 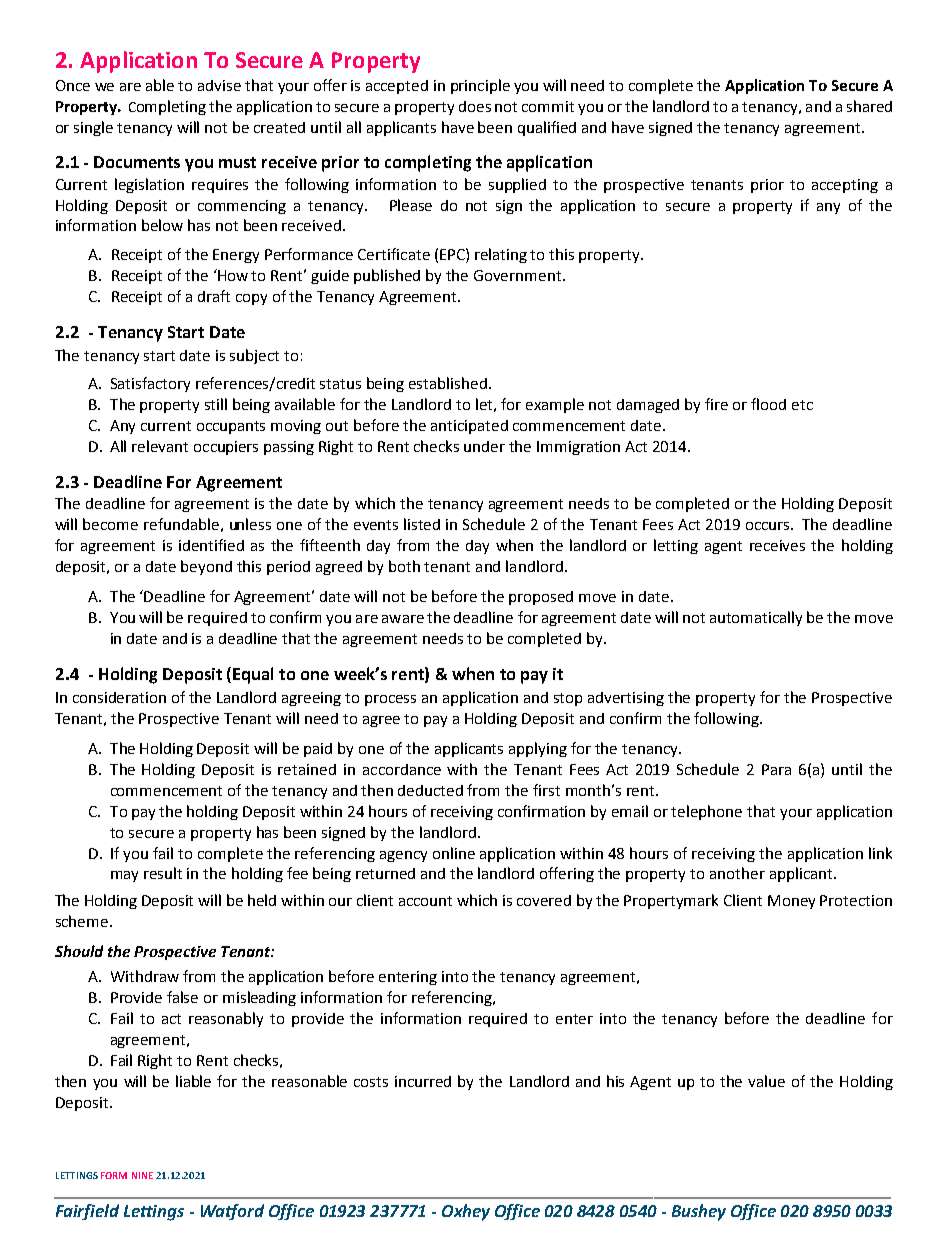 I want to click on NINE, so click(x=142, y=1175).
